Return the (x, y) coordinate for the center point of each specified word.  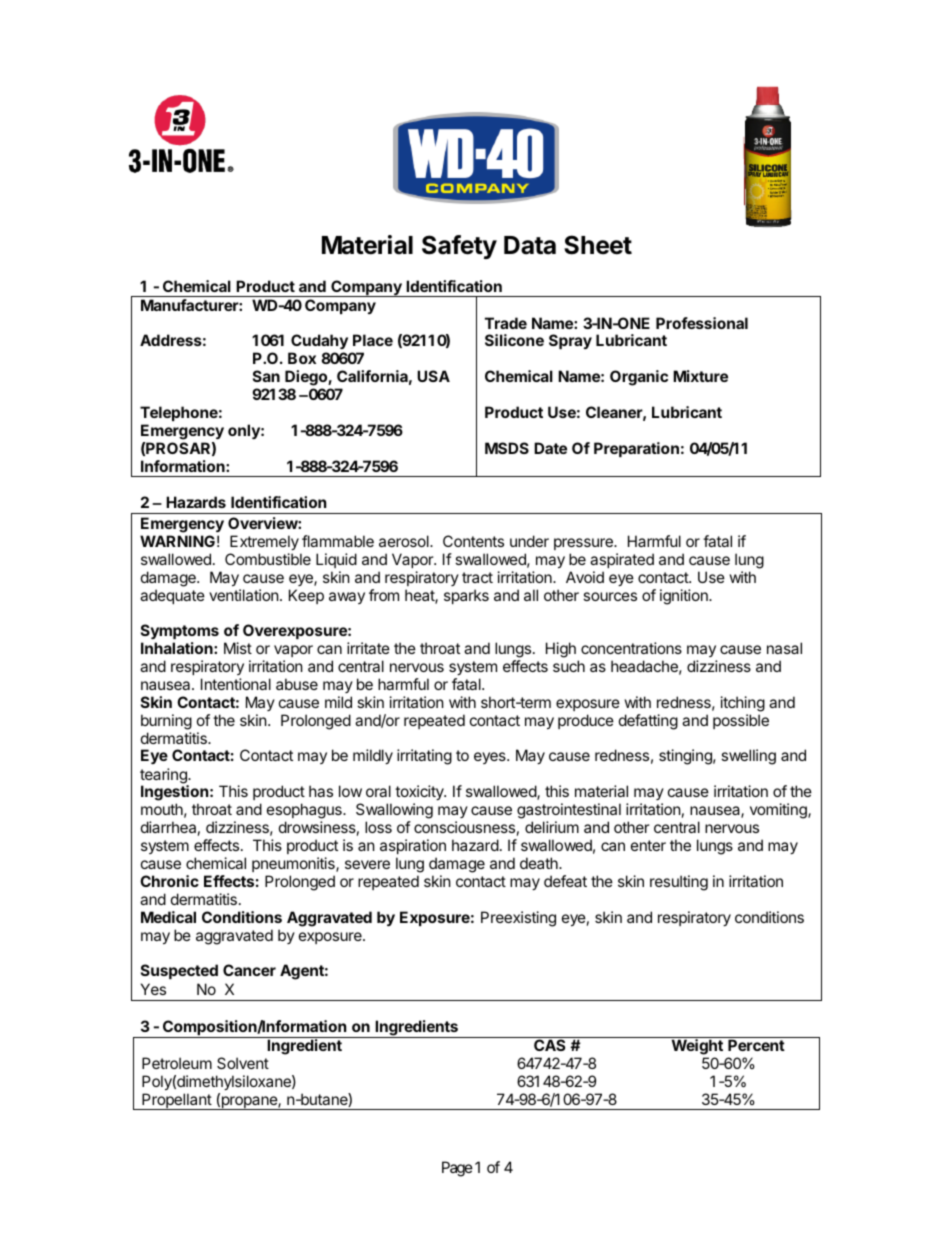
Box (302, 358)
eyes (491, 758)
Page (457, 1169)
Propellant (176, 1101)
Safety (459, 247)
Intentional (236, 684)
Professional (702, 323)
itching (743, 704)
